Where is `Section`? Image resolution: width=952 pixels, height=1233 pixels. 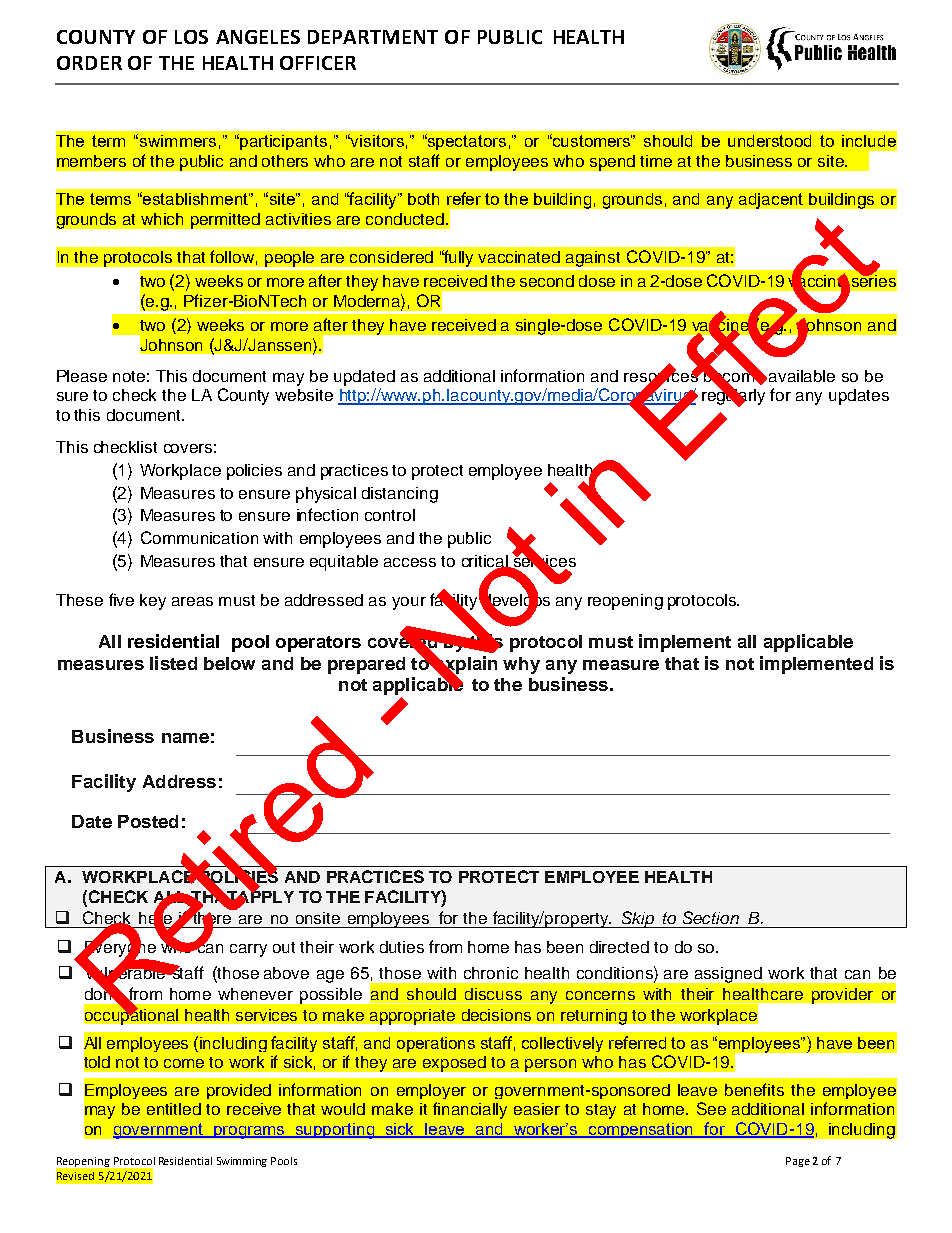 Section is located at coordinates (711, 917).
